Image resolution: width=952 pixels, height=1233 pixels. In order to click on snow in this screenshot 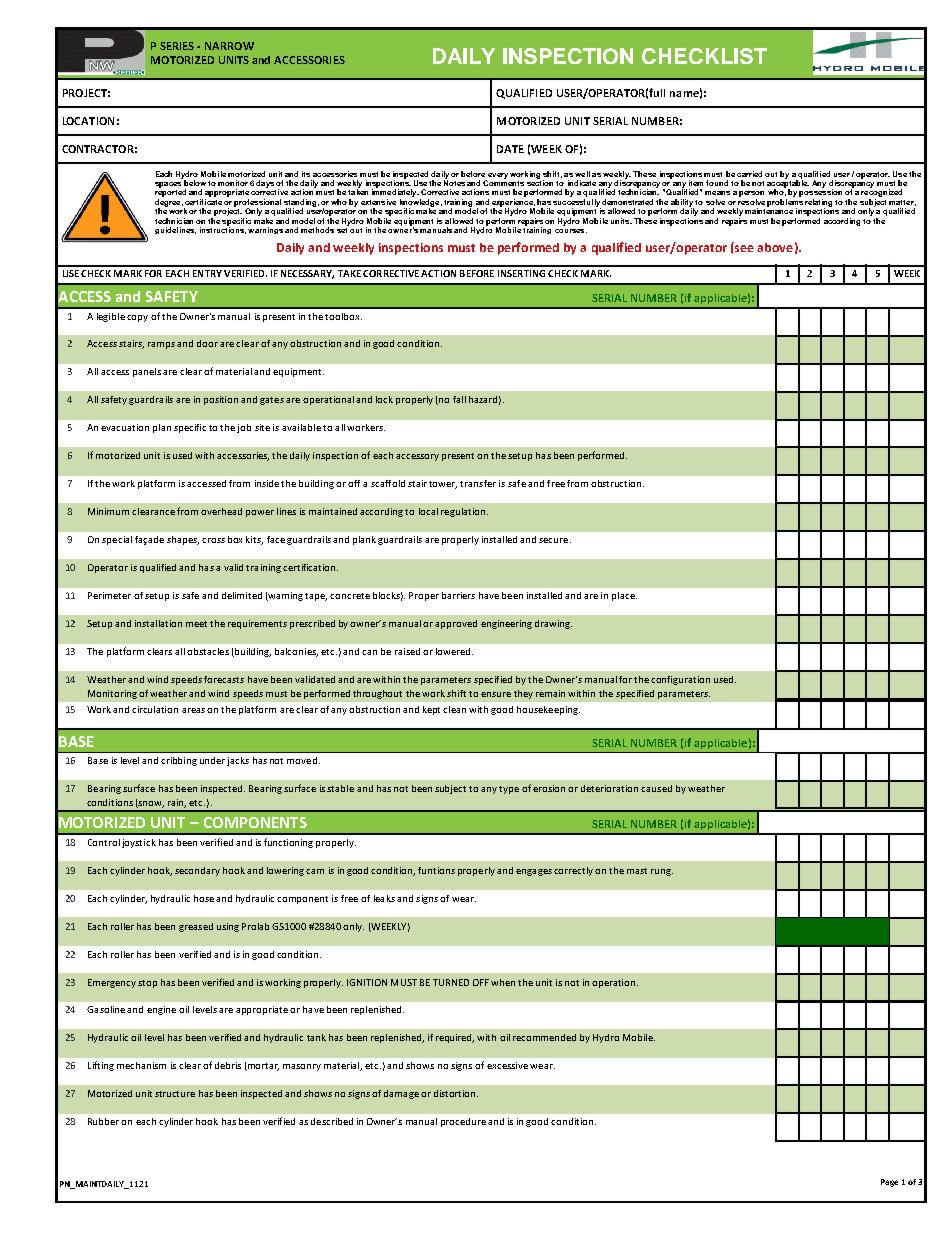, I will do `click(150, 804)`.
